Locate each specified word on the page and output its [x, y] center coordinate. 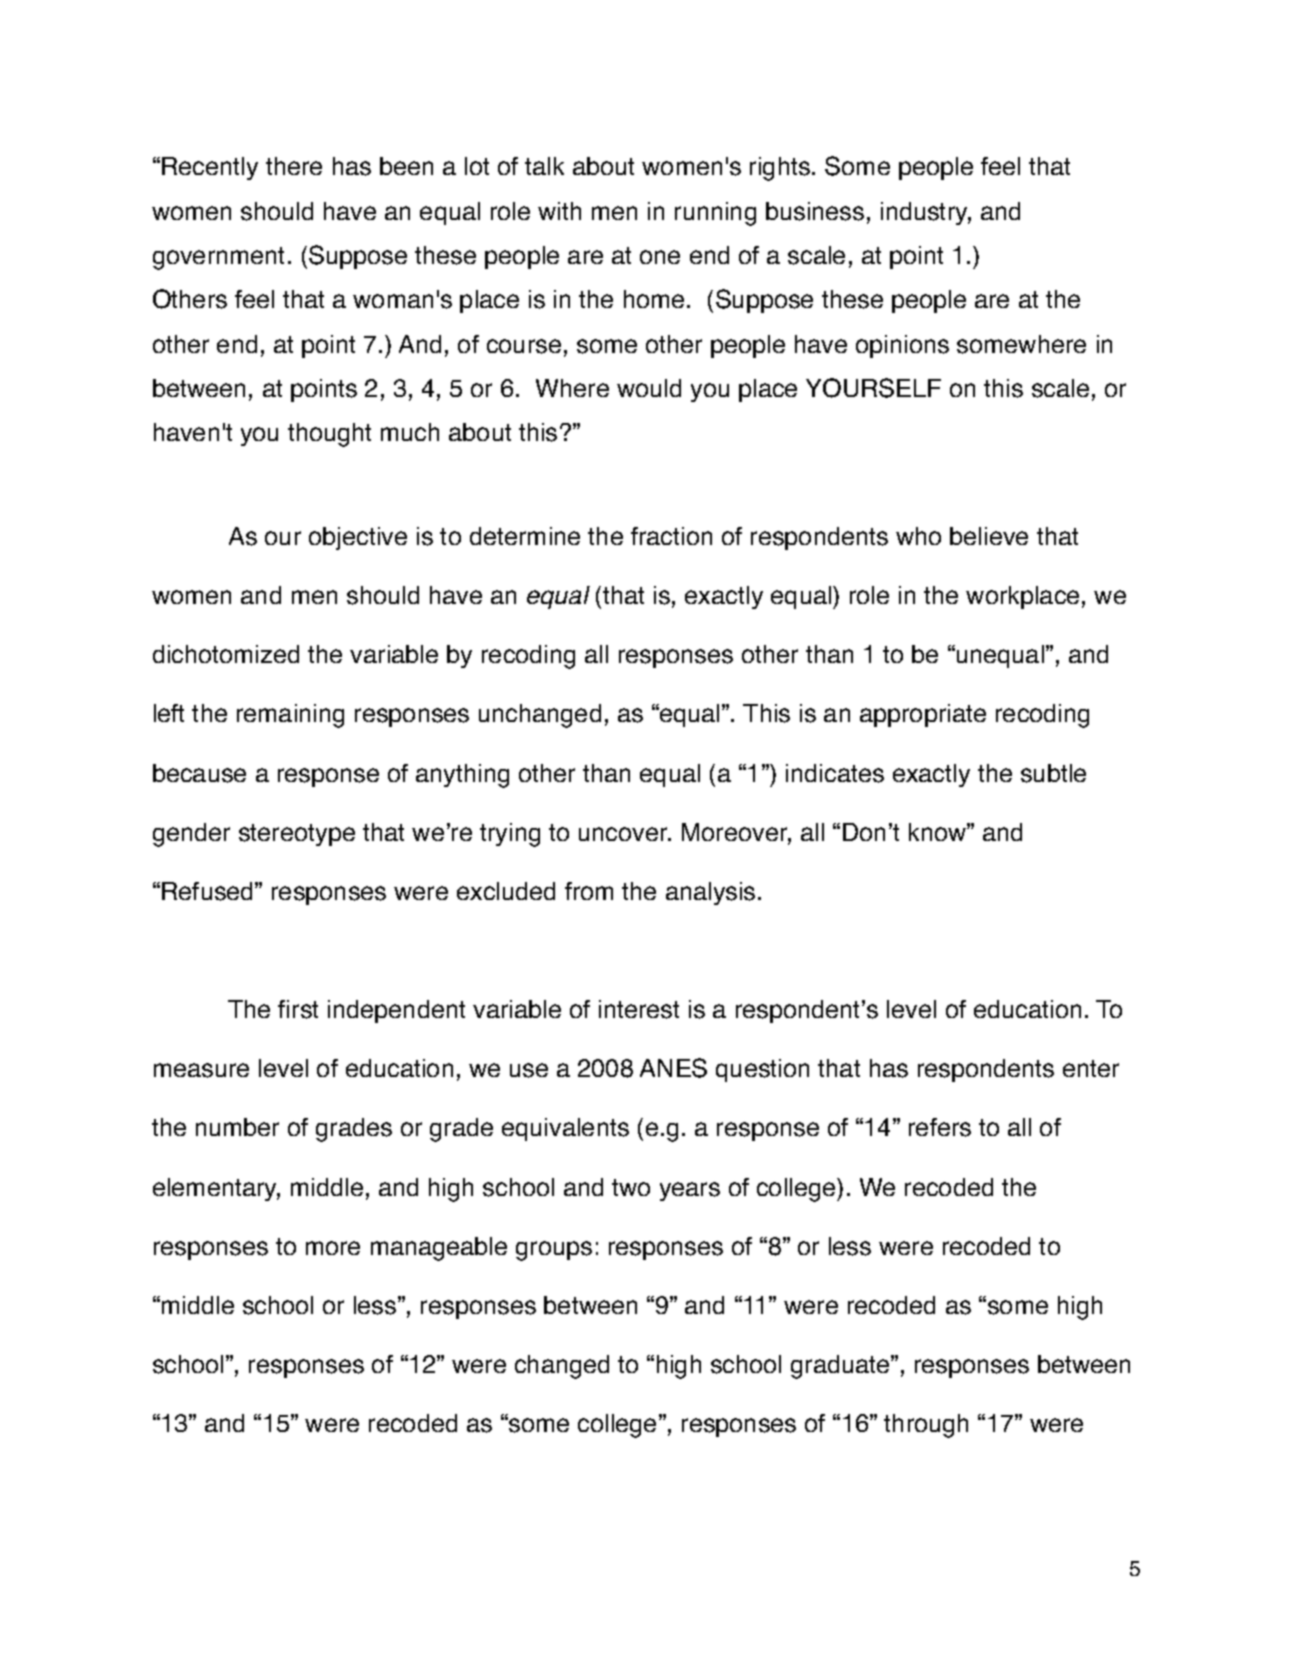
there [294, 166]
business [815, 211]
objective [358, 538]
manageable [439, 1249]
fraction [671, 536]
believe [989, 536]
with [559, 211]
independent [396, 1011]
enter [1091, 1068]
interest [639, 1009]
